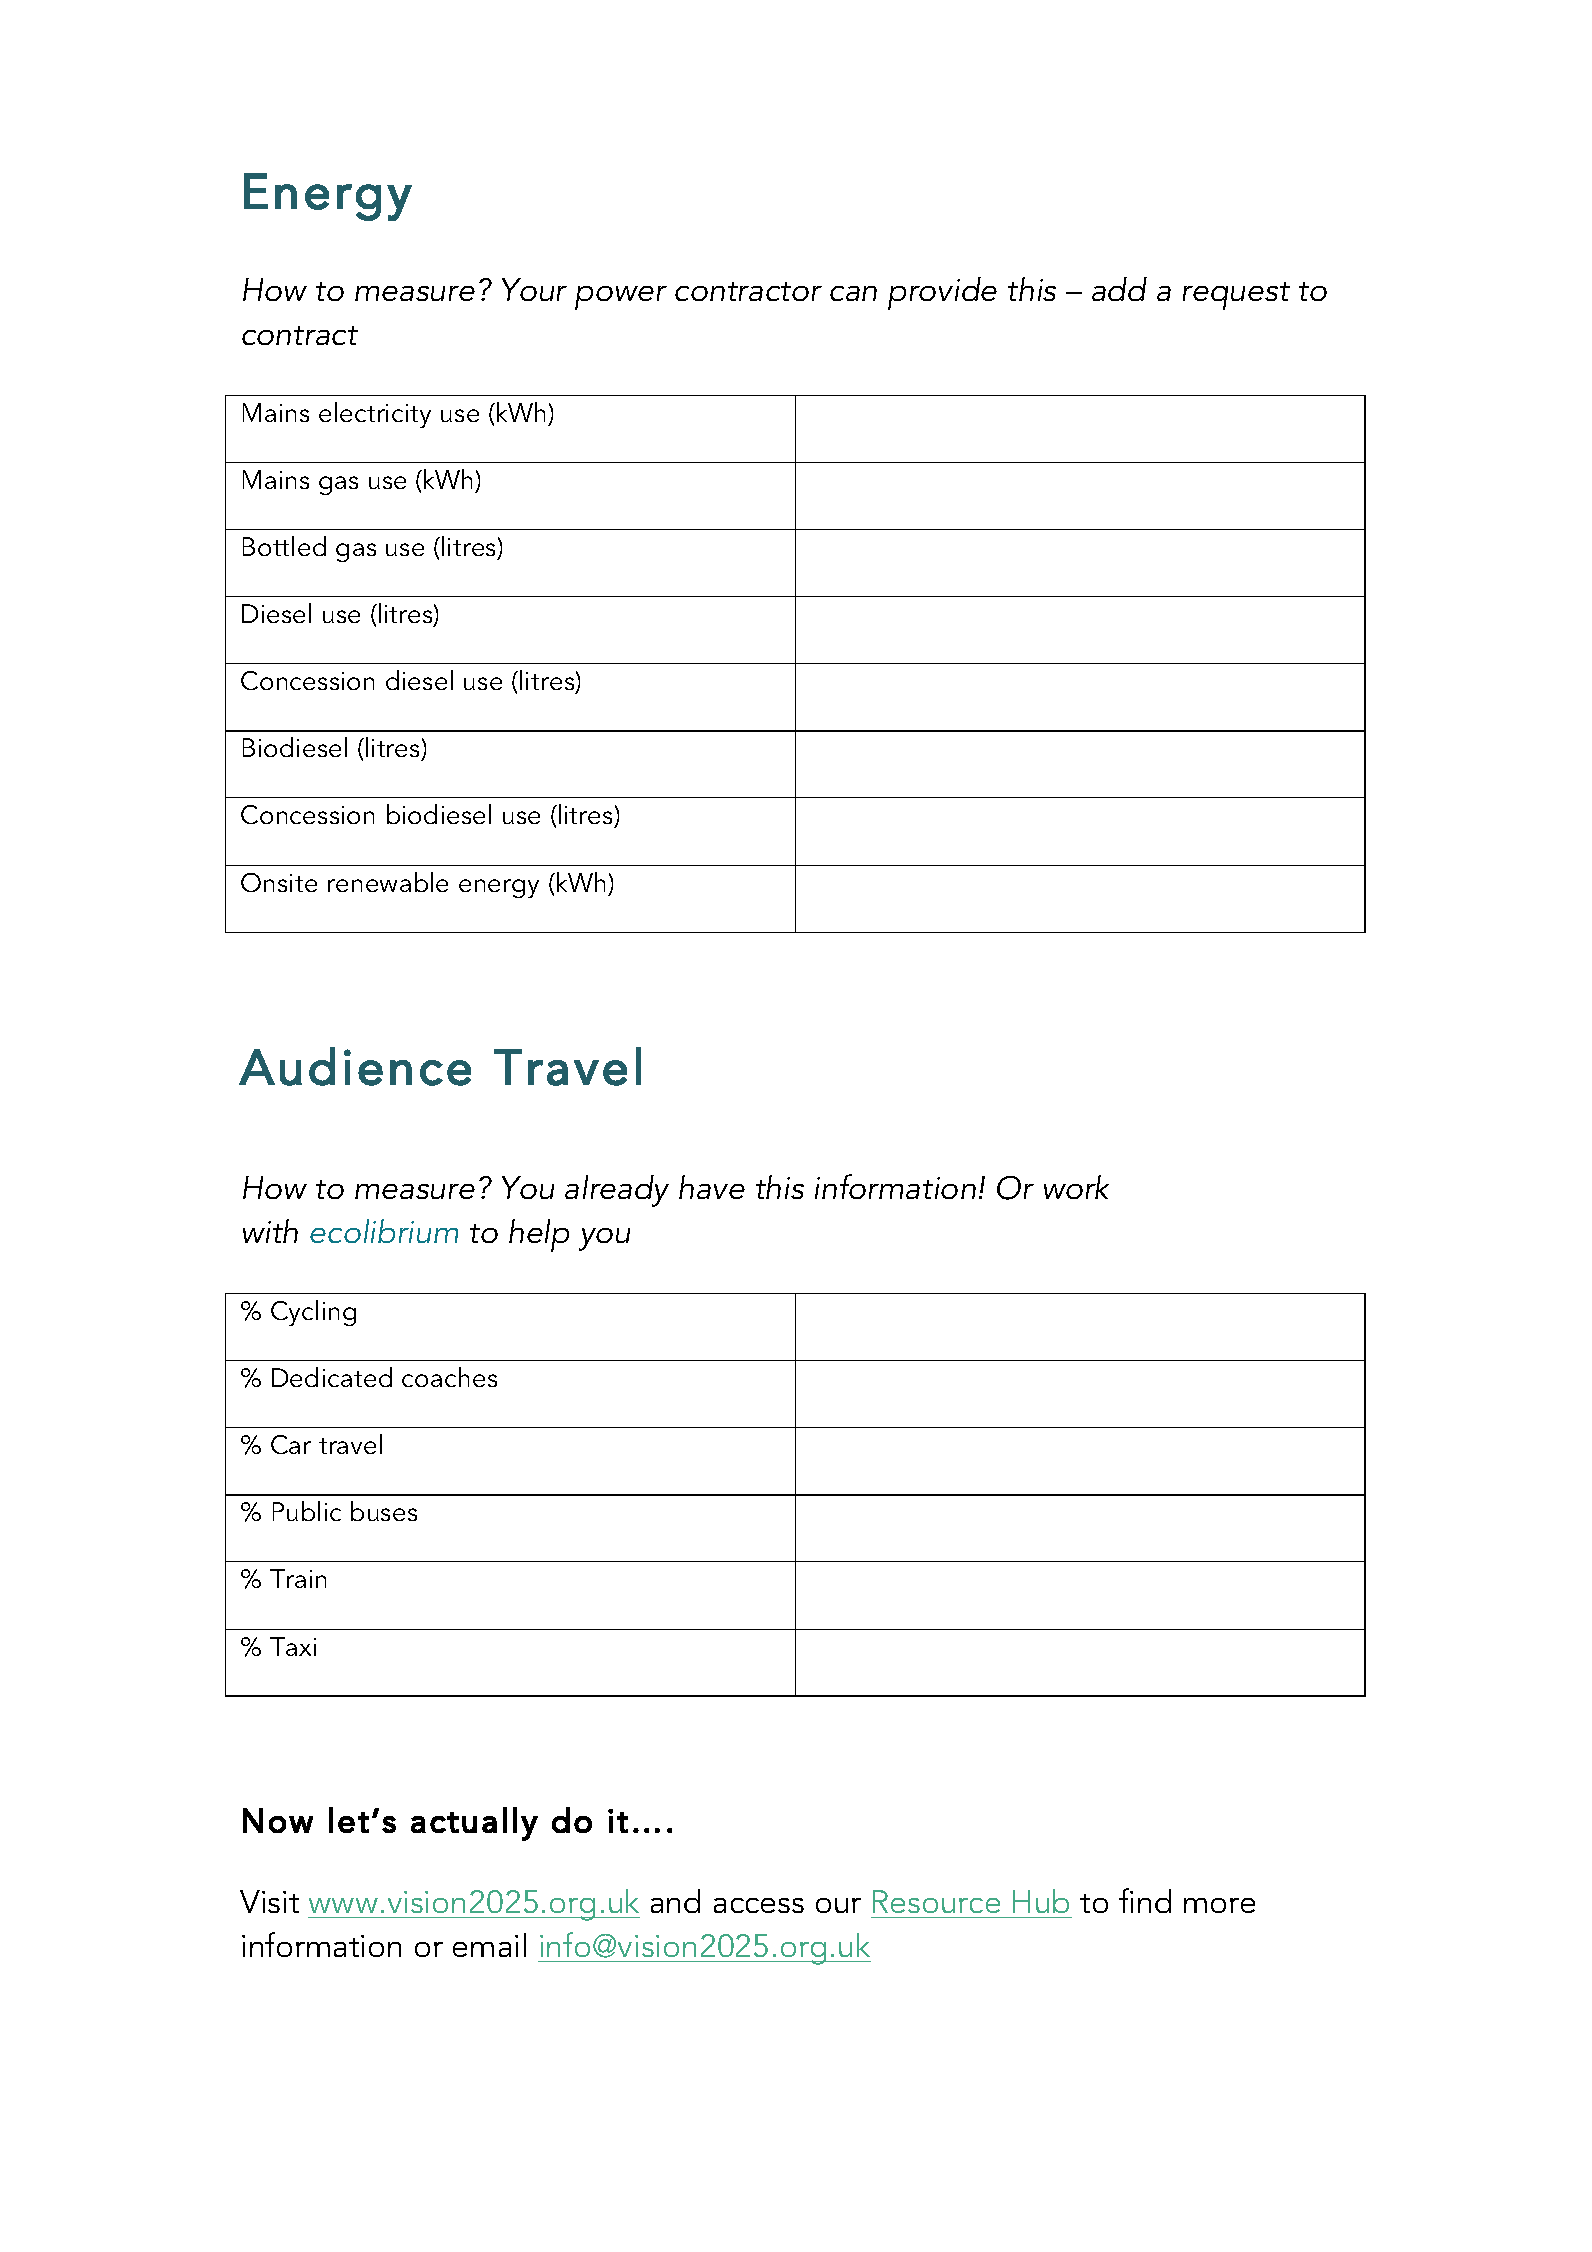  What do you see at coordinates (1119, 289) in the screenshot?
I see `add` at bounding box center [1119, 289].
